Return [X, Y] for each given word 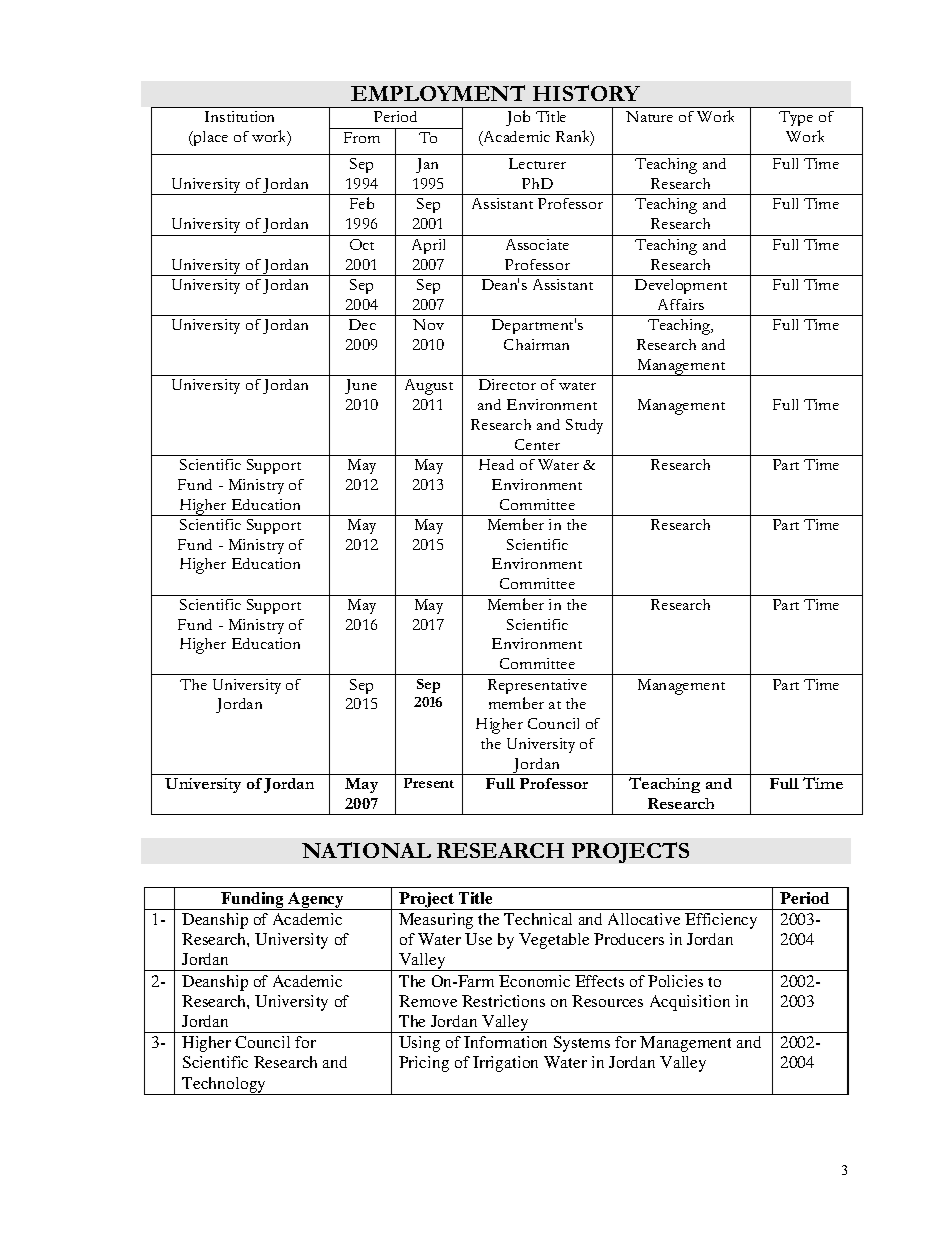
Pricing [424, 1064]
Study [584, 426]
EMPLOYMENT [438, 93]
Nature [649, 116]
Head [496, 464]
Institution [239, 116]
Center [537, 444]
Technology [224, 1086]
